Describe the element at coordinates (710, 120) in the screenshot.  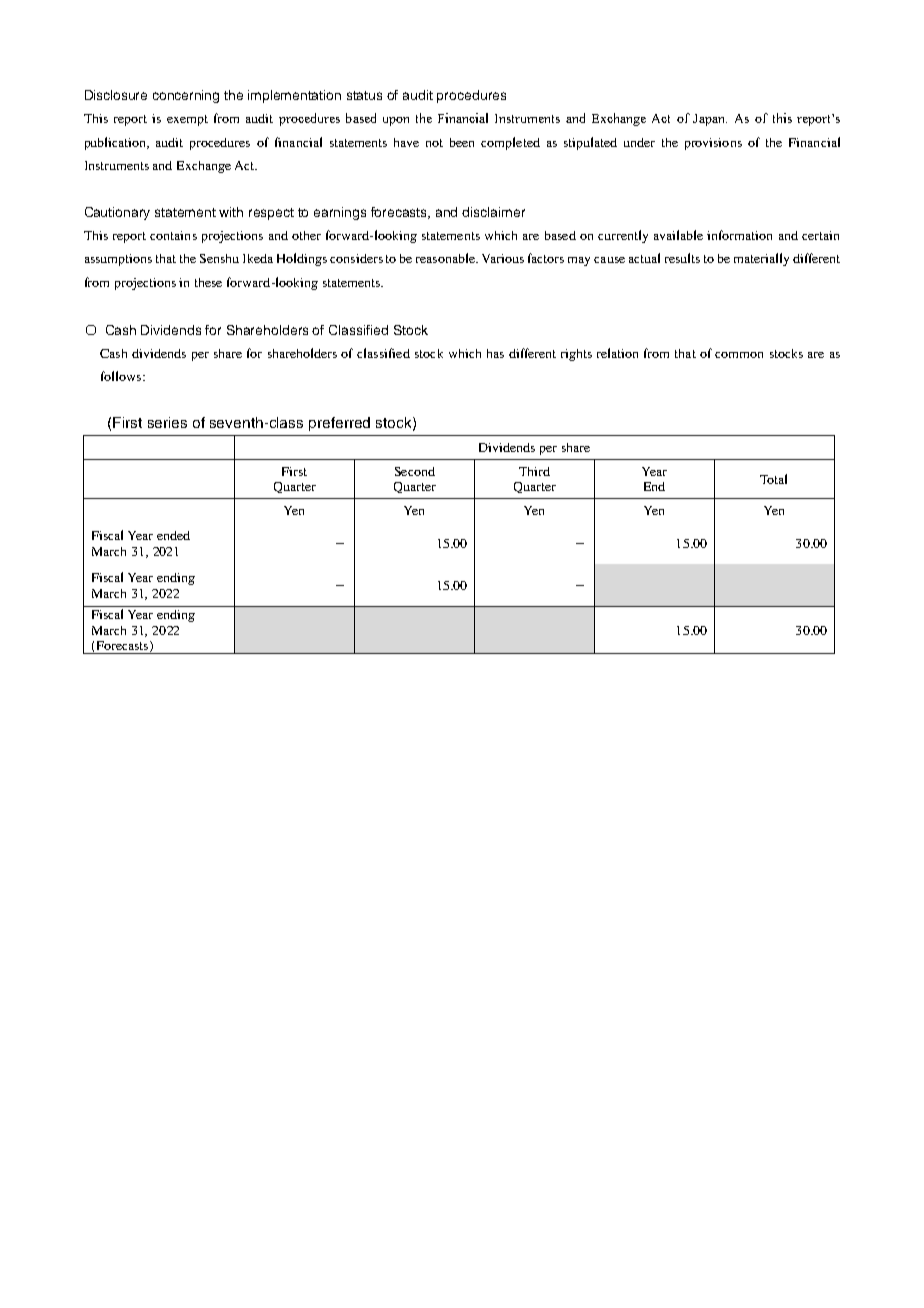
I see `Japan` at that location.
